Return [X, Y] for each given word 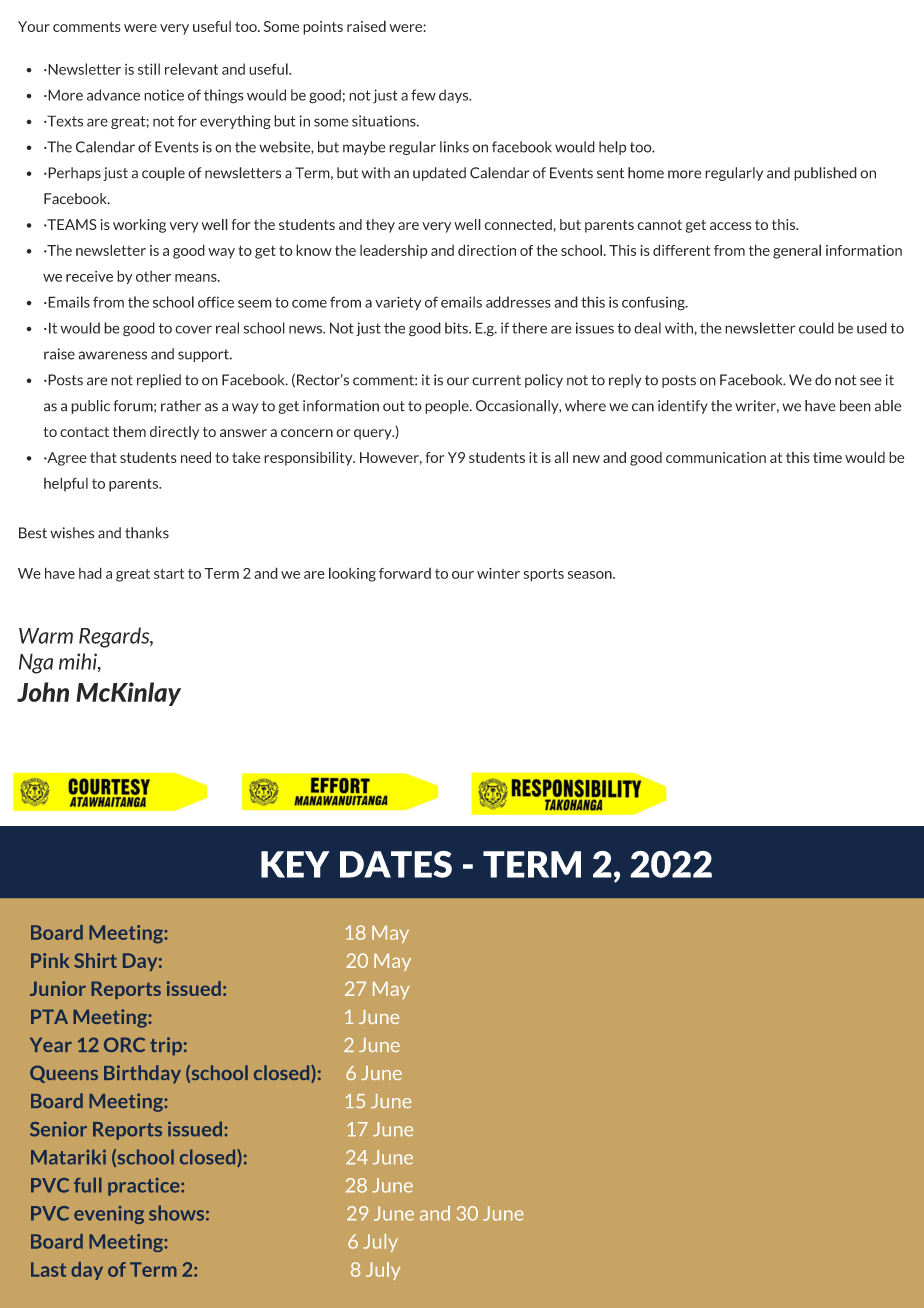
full [88, 1185]
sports [543, 575]
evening [109, 1215]
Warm [46, 636]
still [149, 69]
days [455, 96]
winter [498, 573]
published [825, 174]
